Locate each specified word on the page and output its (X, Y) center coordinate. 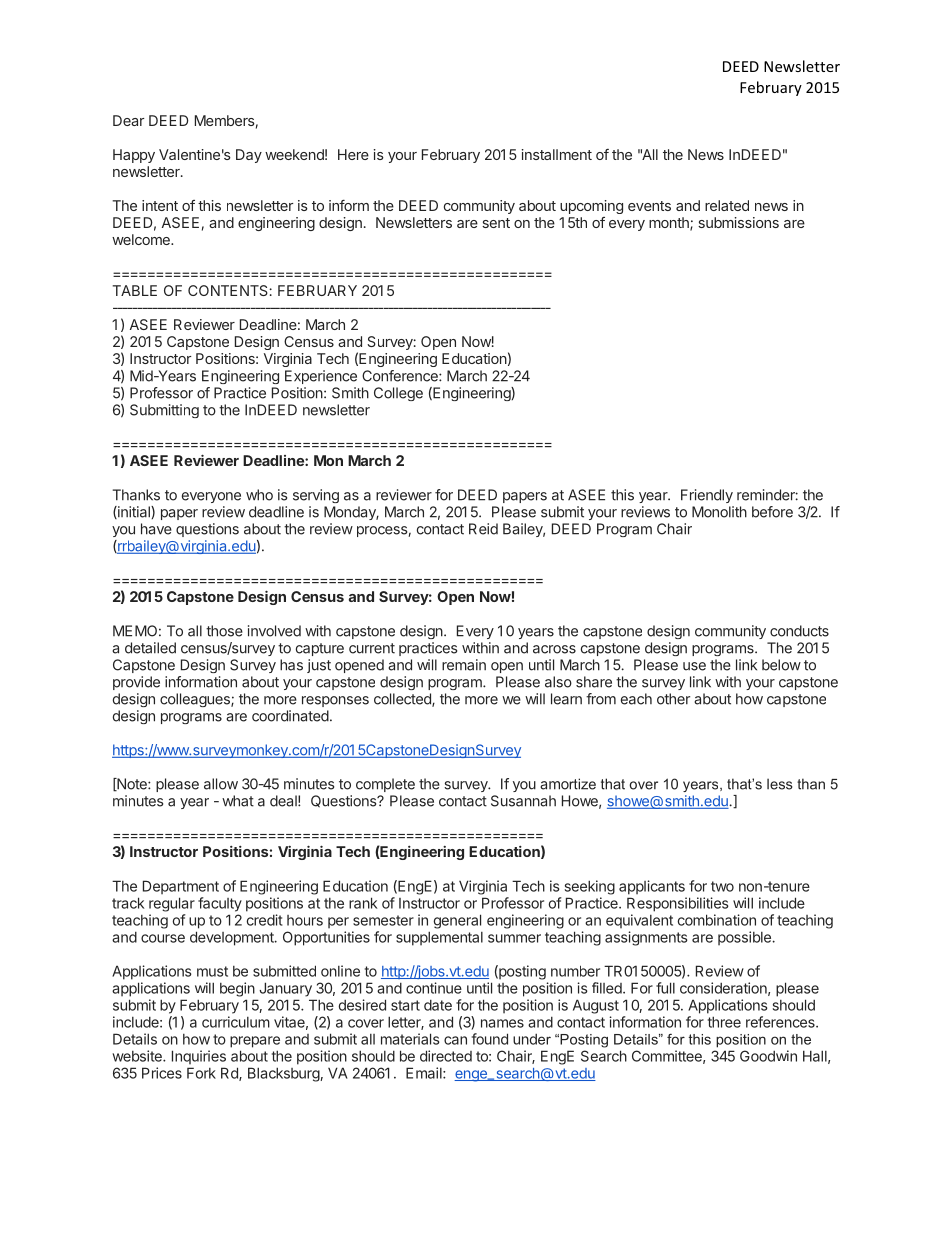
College (398, 394)
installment (557, 154)
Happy (134, 156)
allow (221, 784)
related (727, 205)
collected (403, 700)
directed (446, 1056)
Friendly (707, 496)
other (673, 699)
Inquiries (199, 1057)
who (259, 495)
